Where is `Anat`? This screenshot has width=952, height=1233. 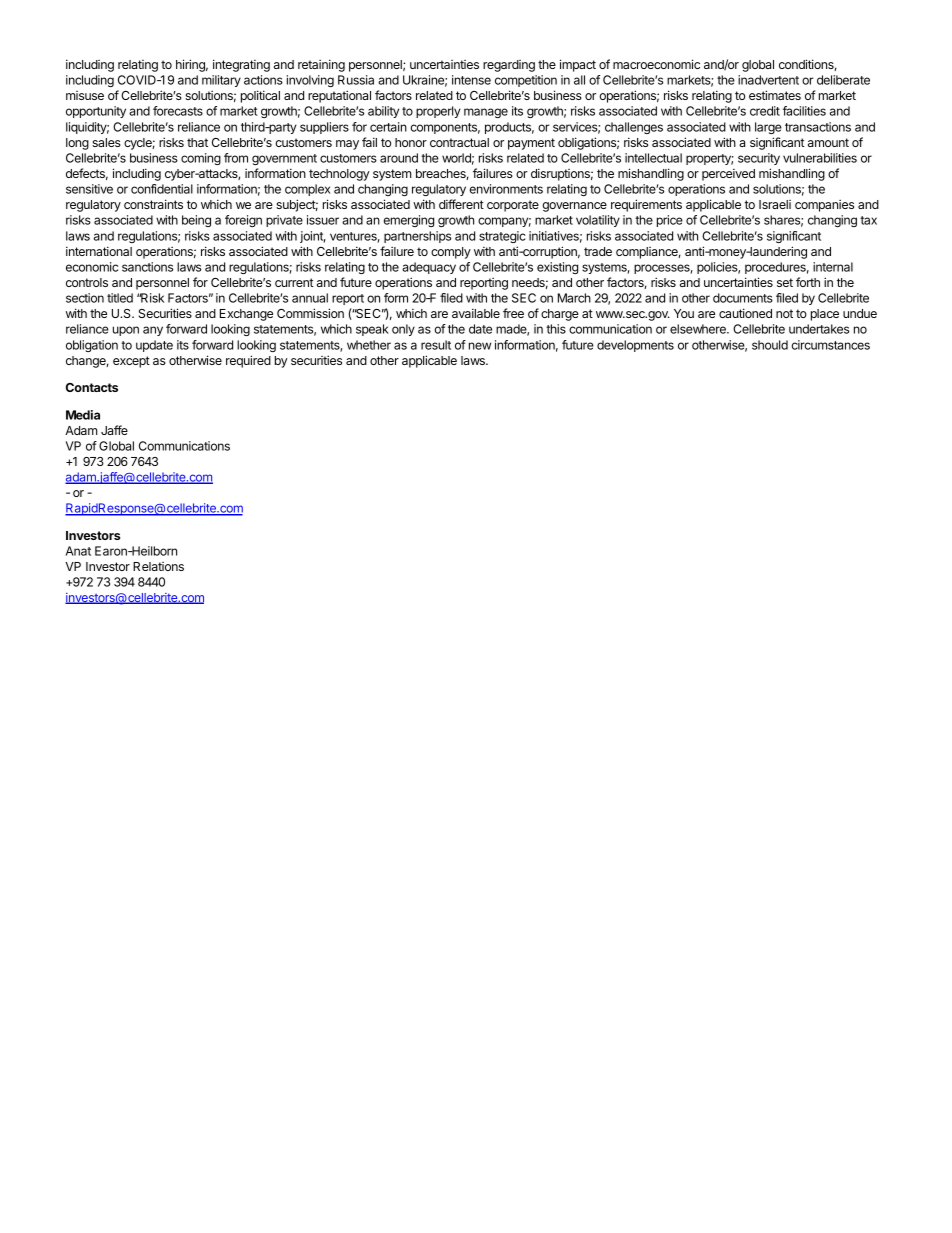
Anat is located at coordinates (78, 551).
